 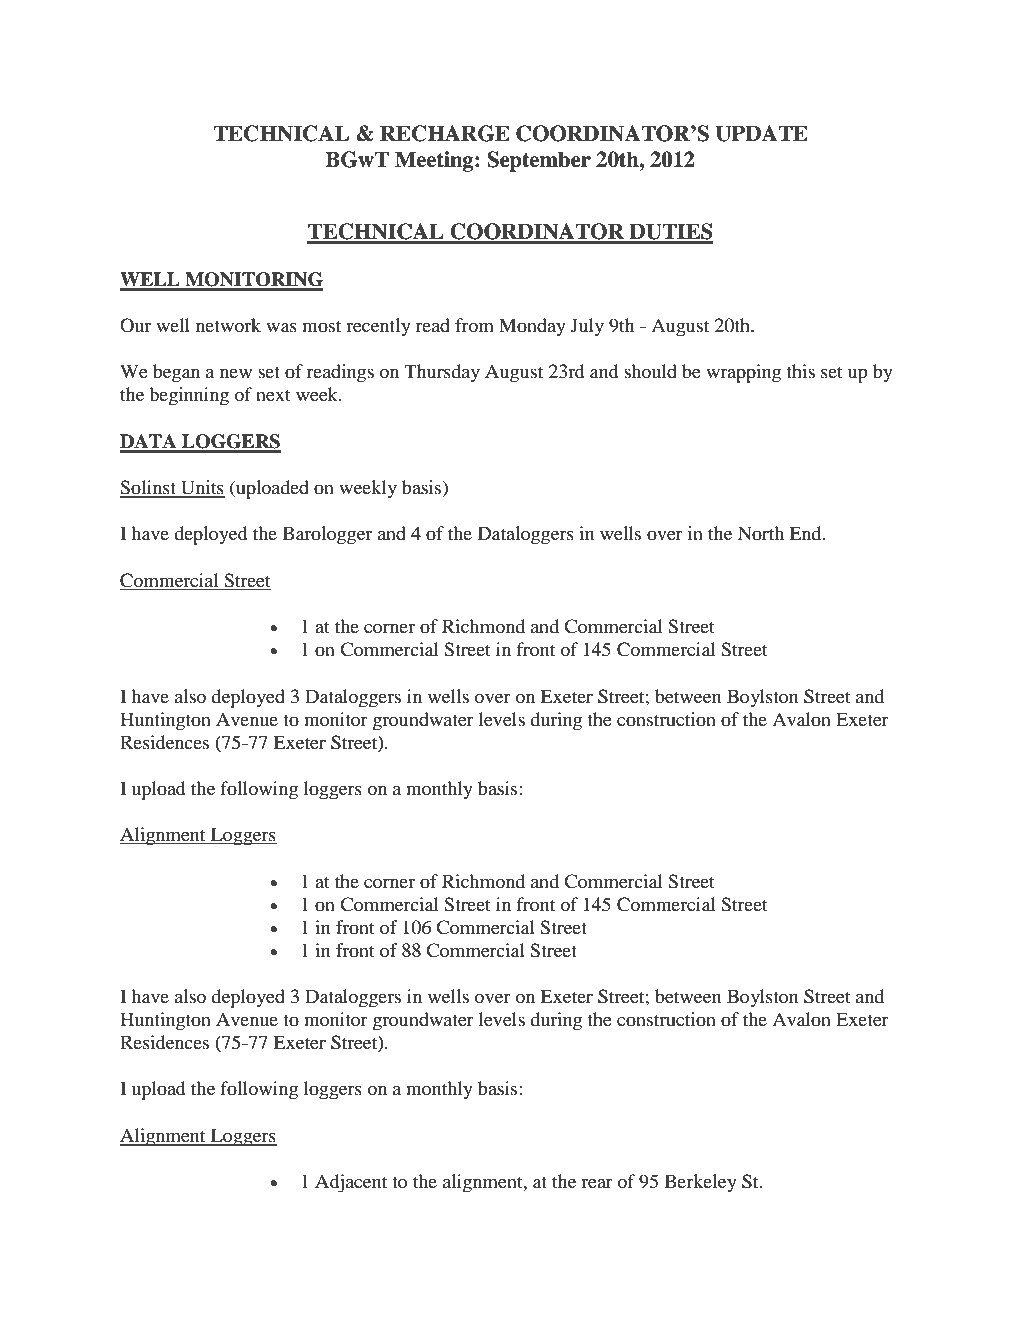 What do you see at coordinates (351, 1183) in the image?
I see `Adjacent` at bounding box center [351, 1183].
